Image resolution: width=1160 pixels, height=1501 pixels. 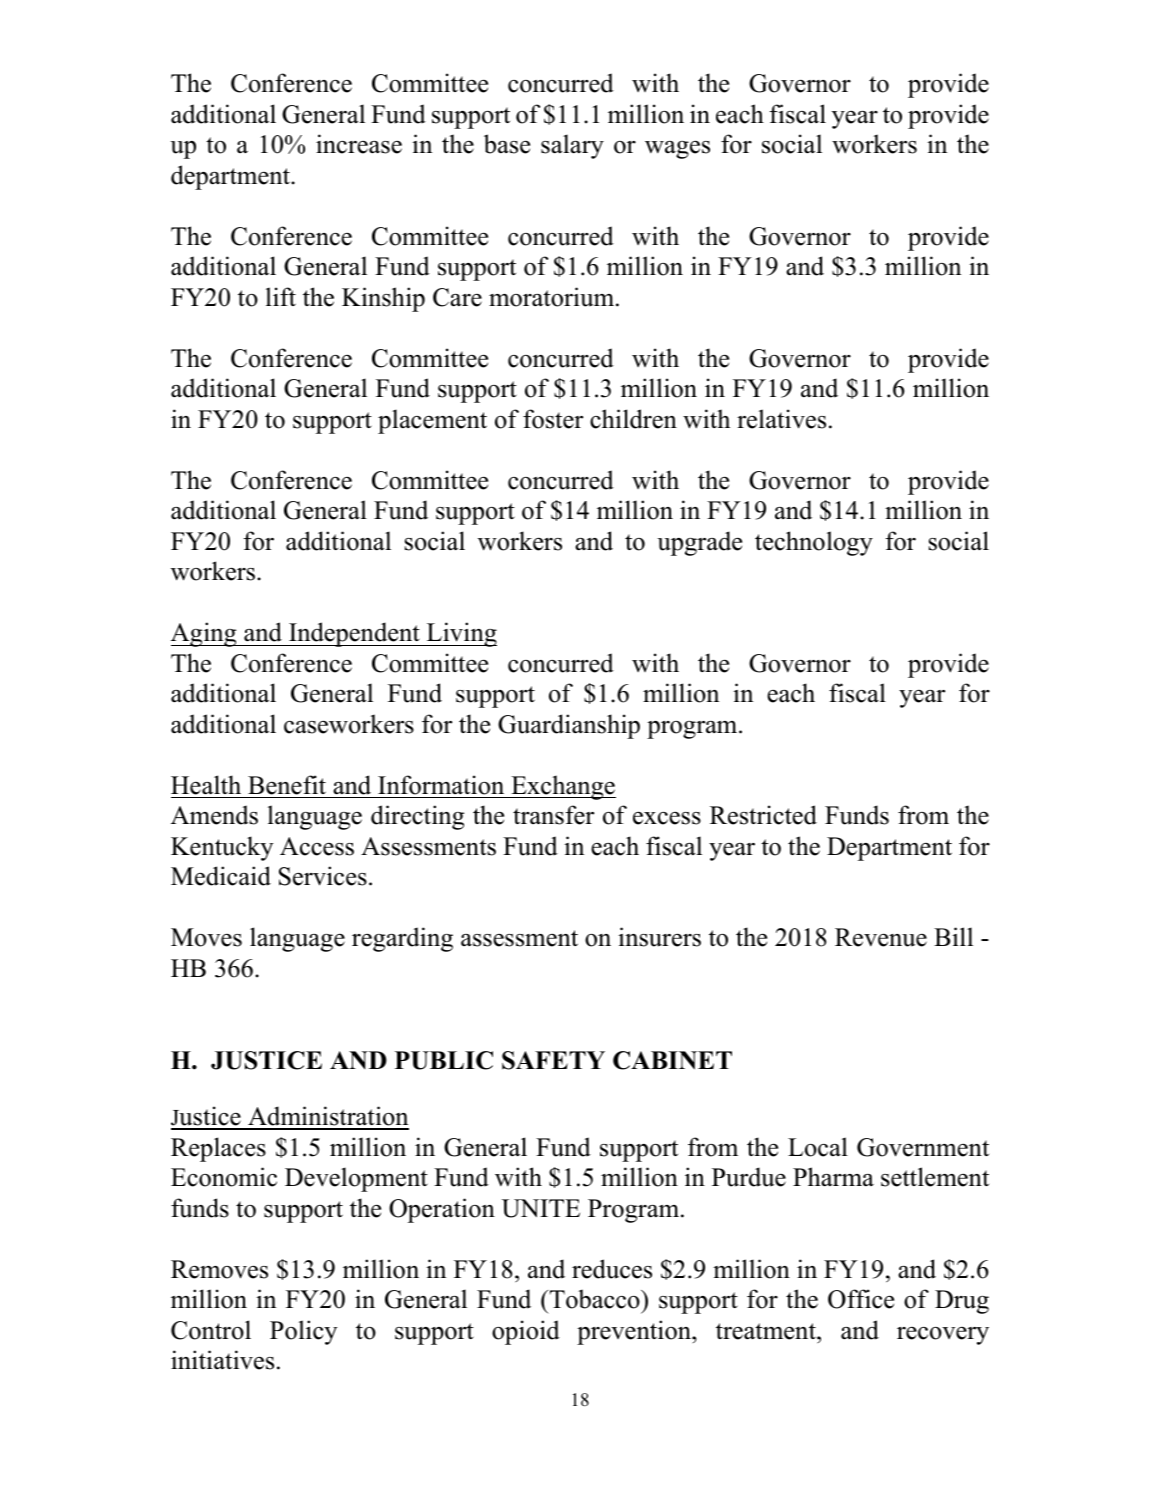 What do you see at coordinates (763, 815) in the page?
I see `Restricted` at bounding box center [763, 815].
